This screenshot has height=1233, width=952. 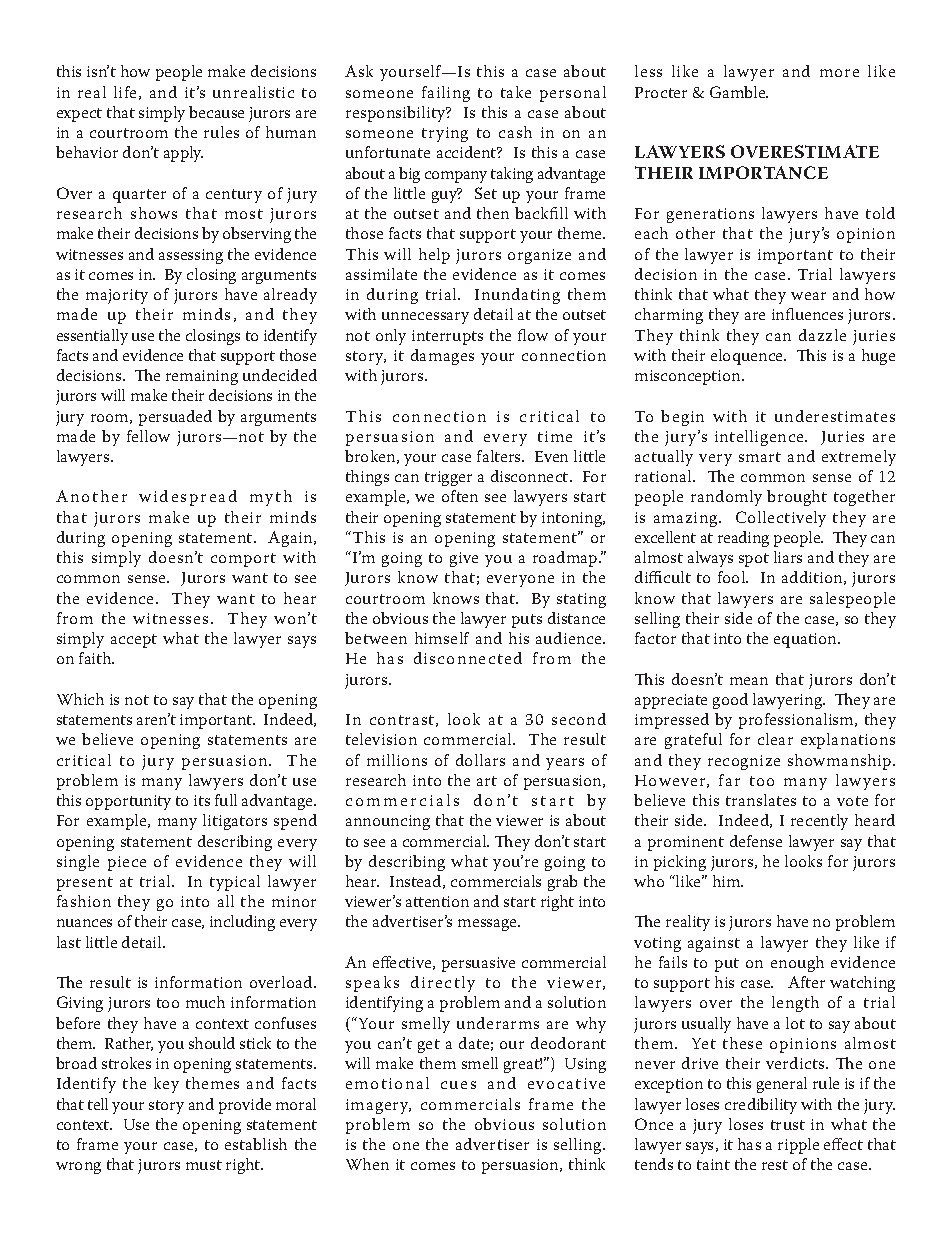 What do you see at coordinates (446, 94) in the screenshot?
I see `failing` at bounding box center [446, 94].
